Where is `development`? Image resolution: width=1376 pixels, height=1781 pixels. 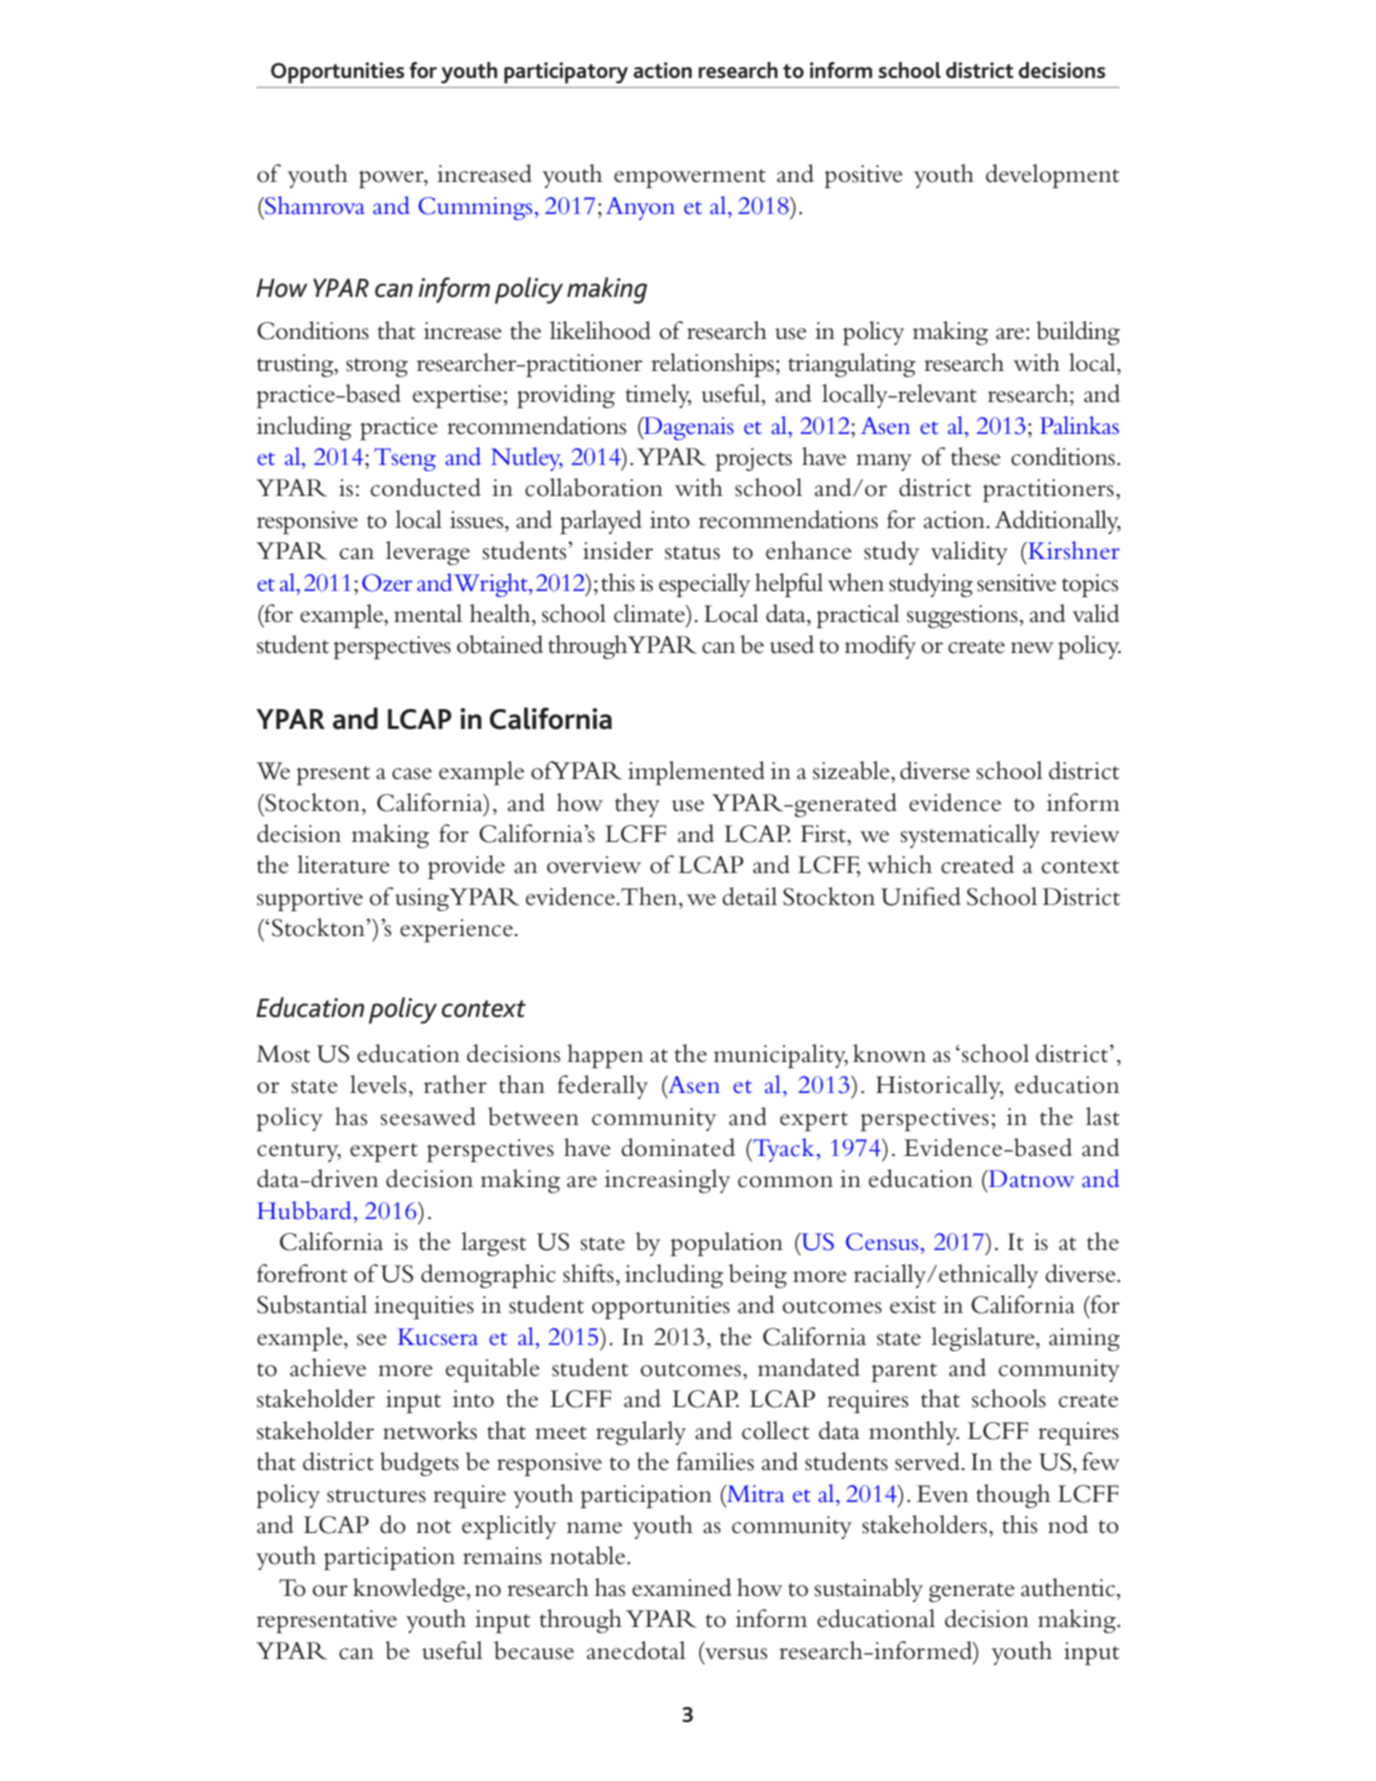 development is located at coordinates (1052, 176).
